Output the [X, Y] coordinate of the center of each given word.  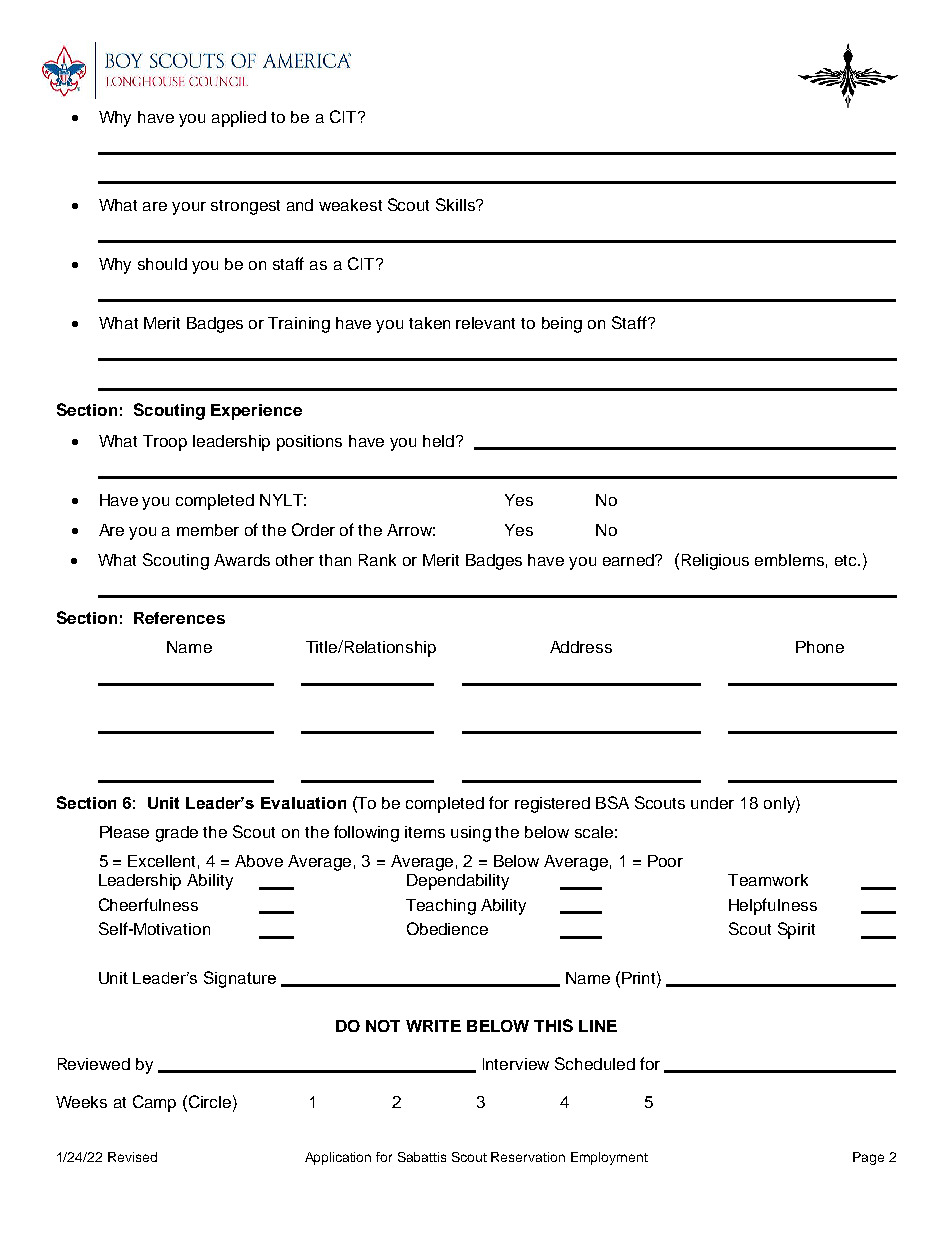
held [440, 441]
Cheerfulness [148, 904]
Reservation [528, 1157]
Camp [154, 1103]
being [562, 325]
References [179, 618]
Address [581, 647]
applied [239, 119]
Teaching [441, 907]
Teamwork [768, 880]
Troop [165, 443]
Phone [820, 647]
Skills [456, 204]
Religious [715, 562]
